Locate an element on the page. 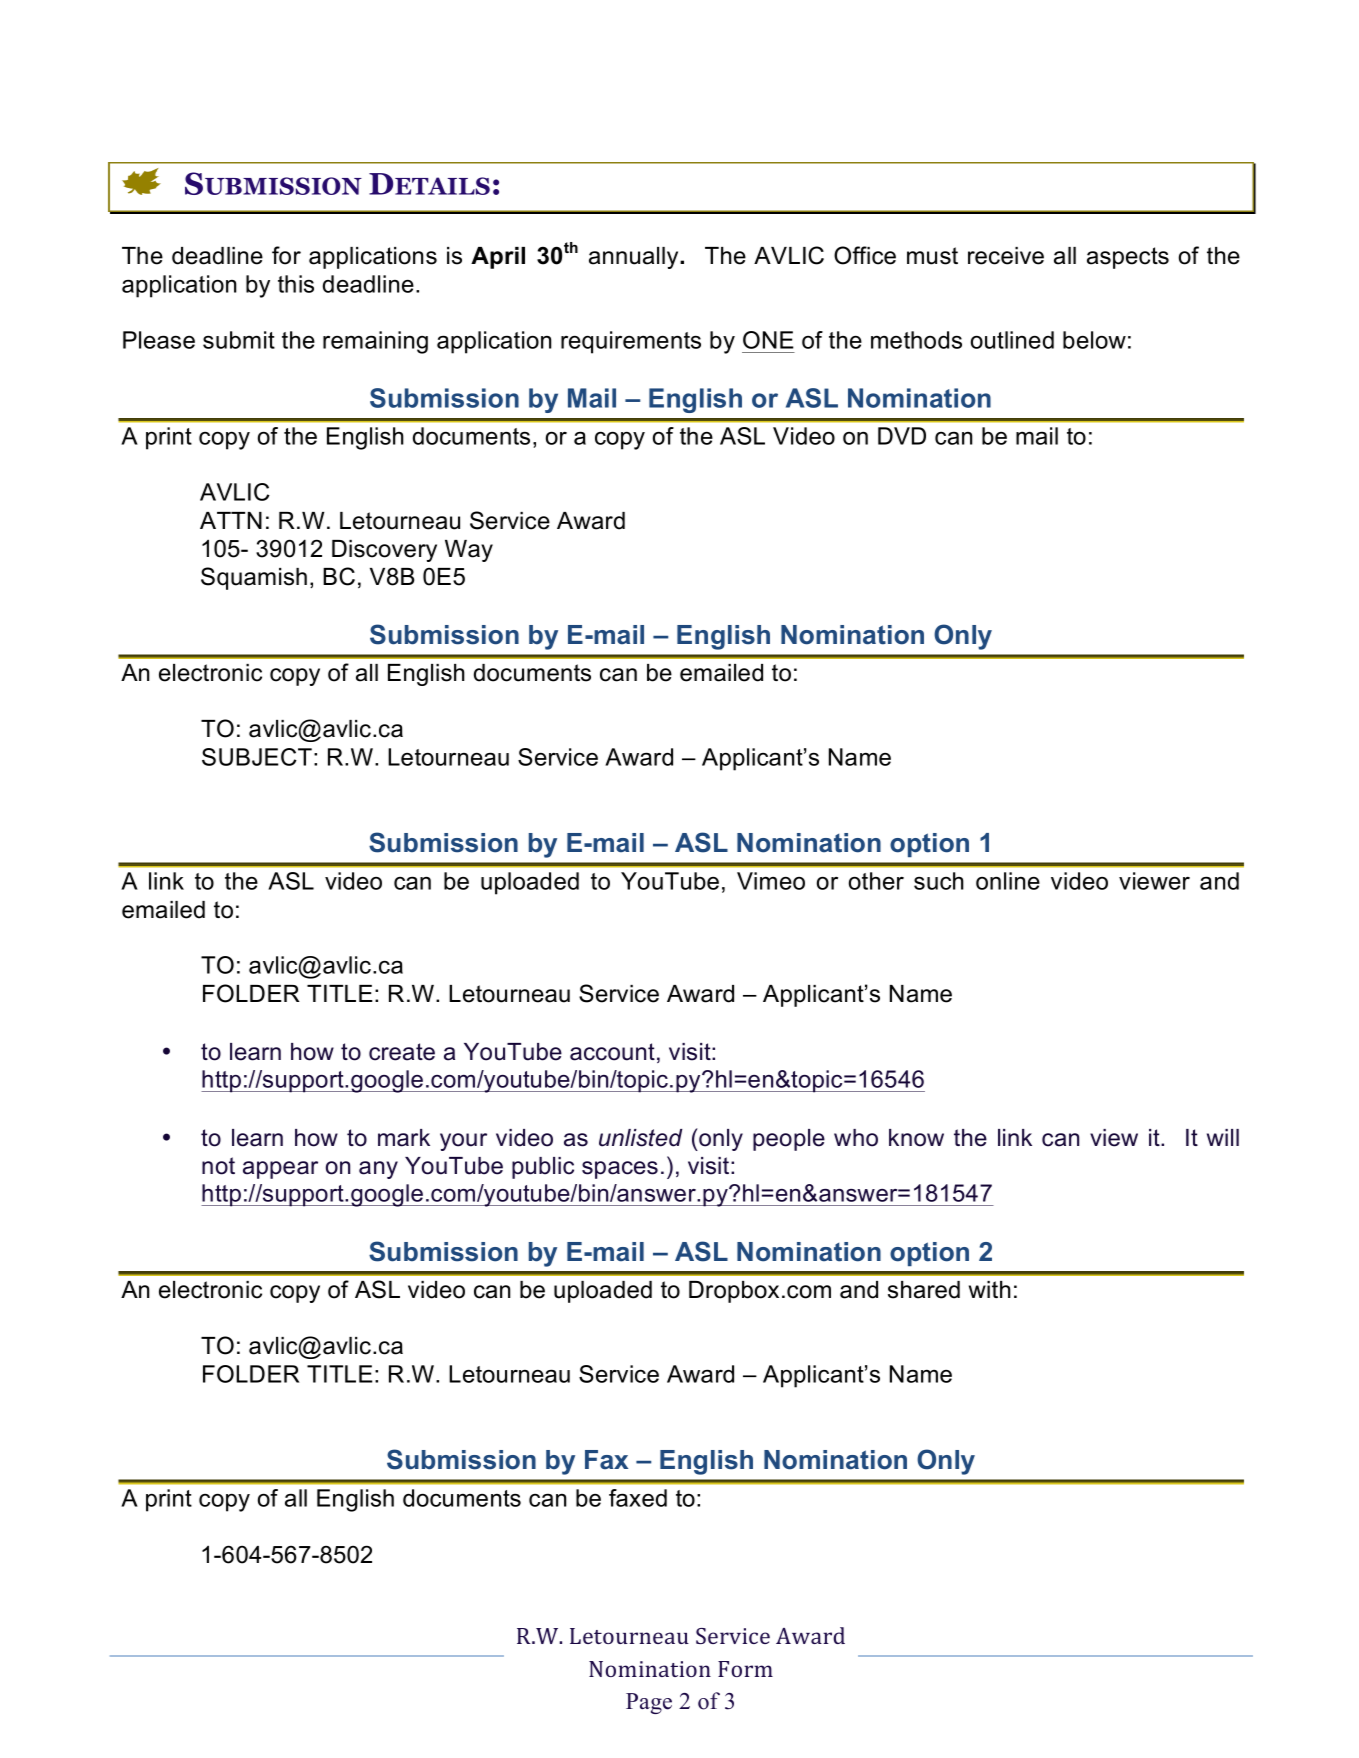  appear is located at coordinates (280, 1170).
